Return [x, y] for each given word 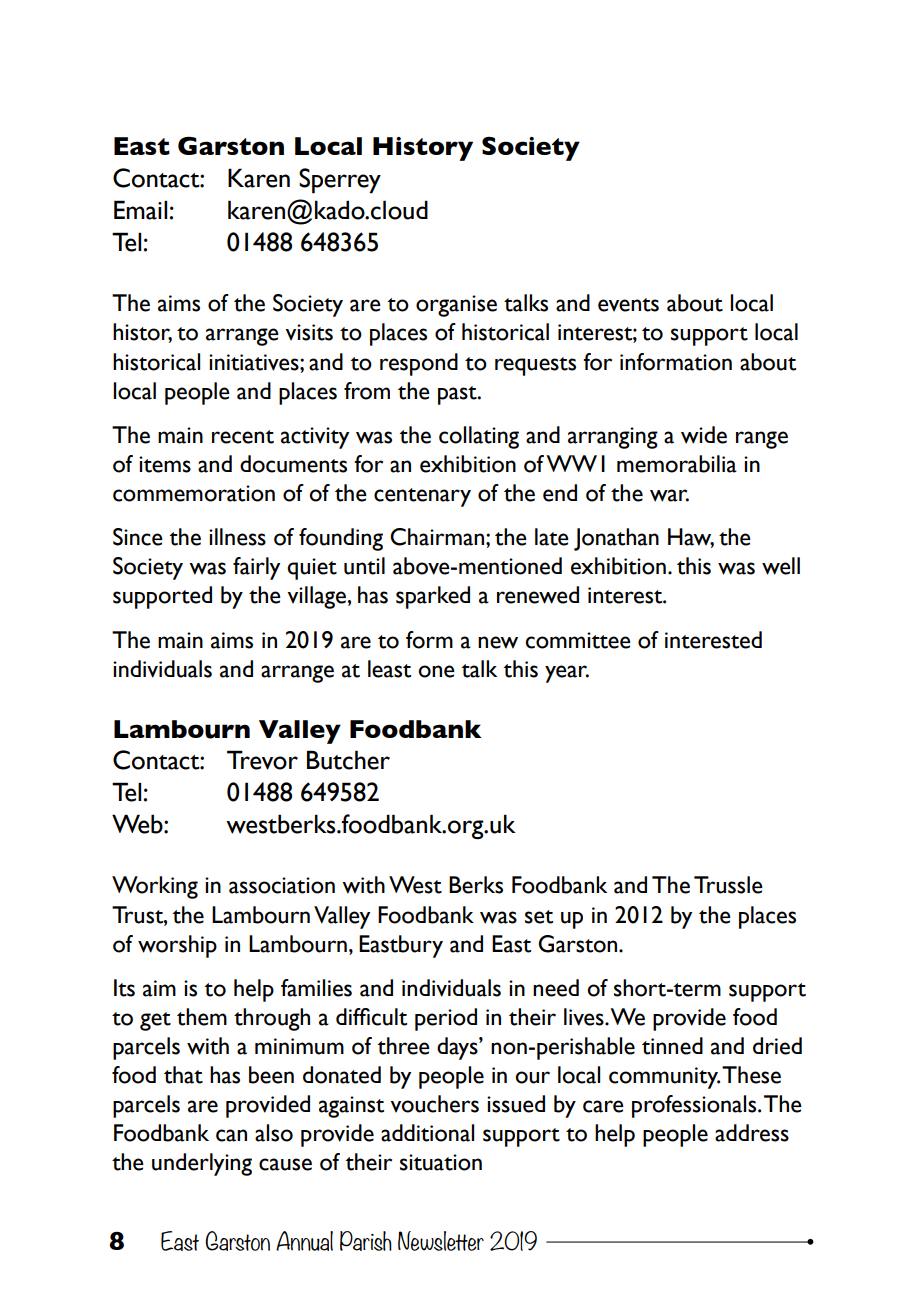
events [628, 305]
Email [140, 210]
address [752, 1133]
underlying [202, 1164]
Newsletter [441, 1241]
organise [456, 306]
